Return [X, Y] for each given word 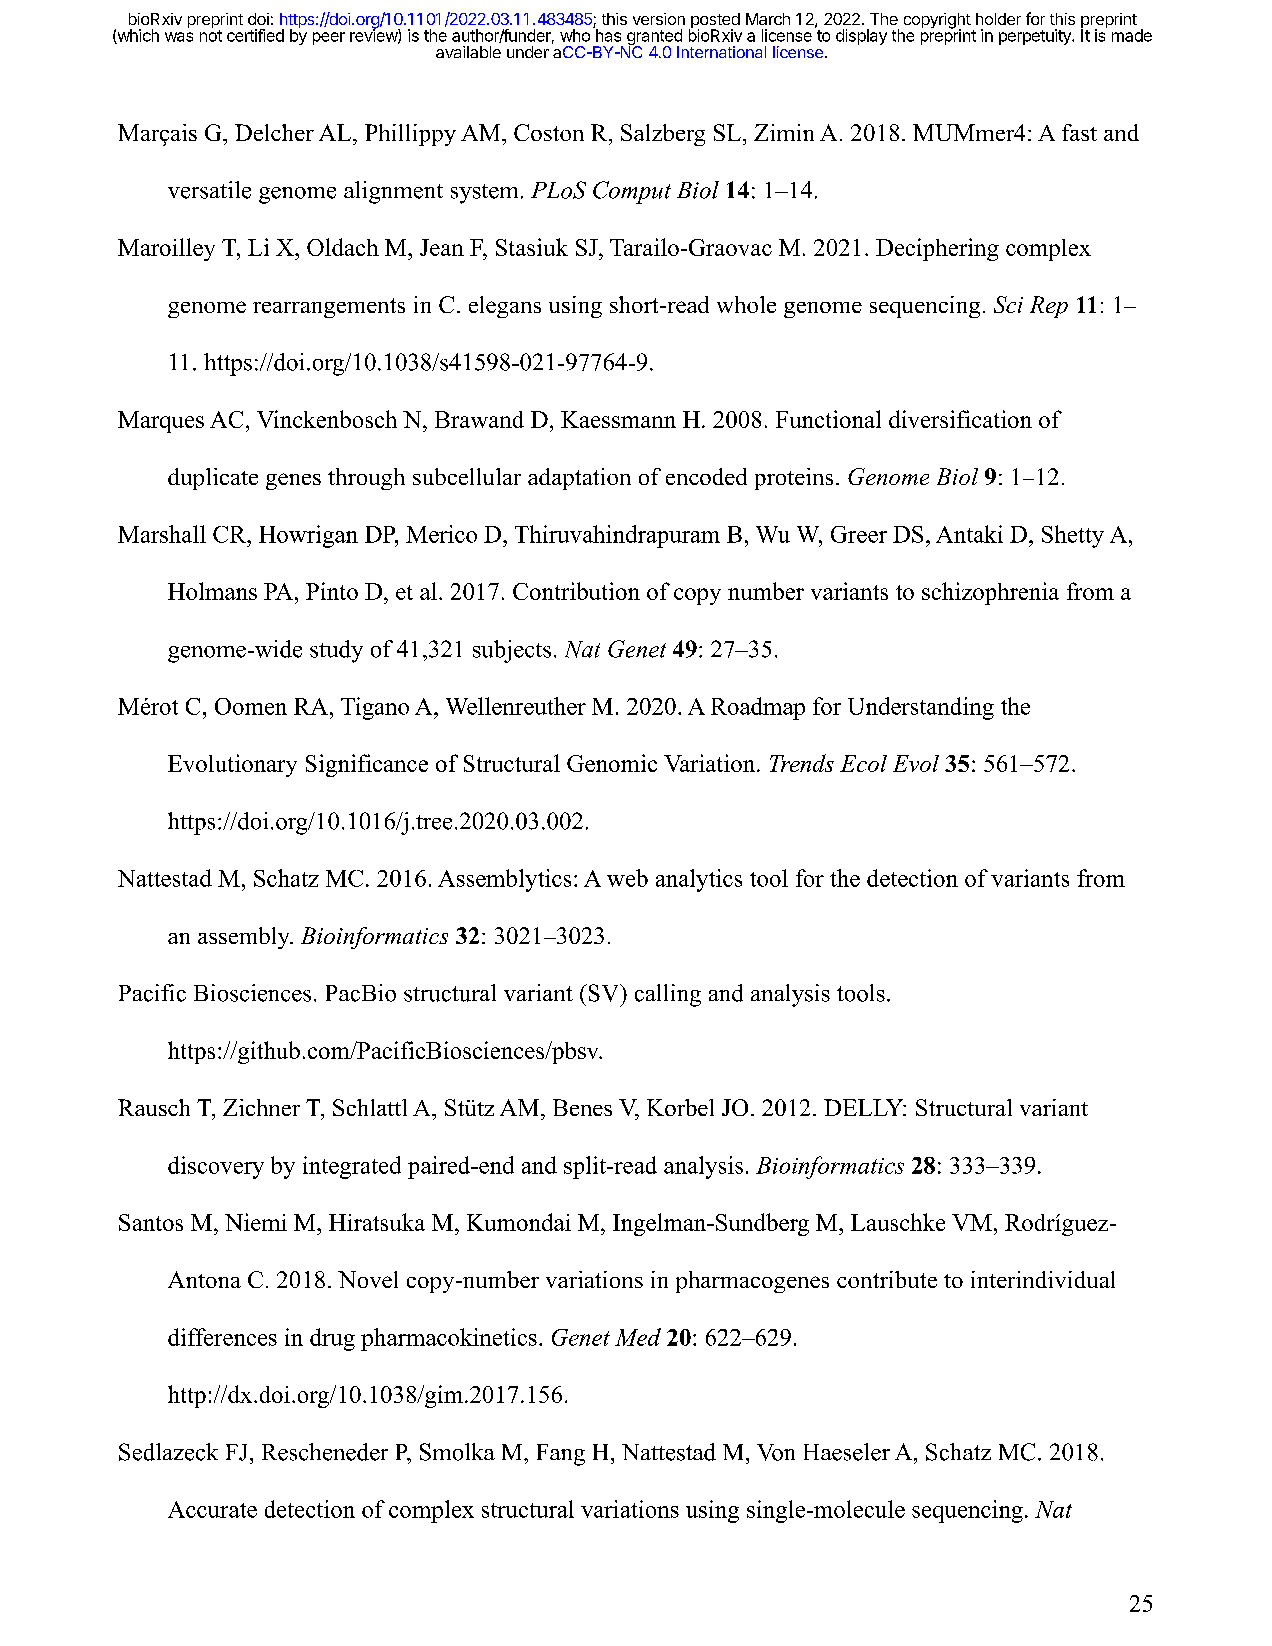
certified [255, 35]
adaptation [579, 479]
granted [654, 38]
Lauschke [898, 1222]
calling [668, 995]
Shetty [1073, 536]
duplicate [213, 479]
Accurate [212, 1509]
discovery [216, 1167]
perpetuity [1036, 37]
